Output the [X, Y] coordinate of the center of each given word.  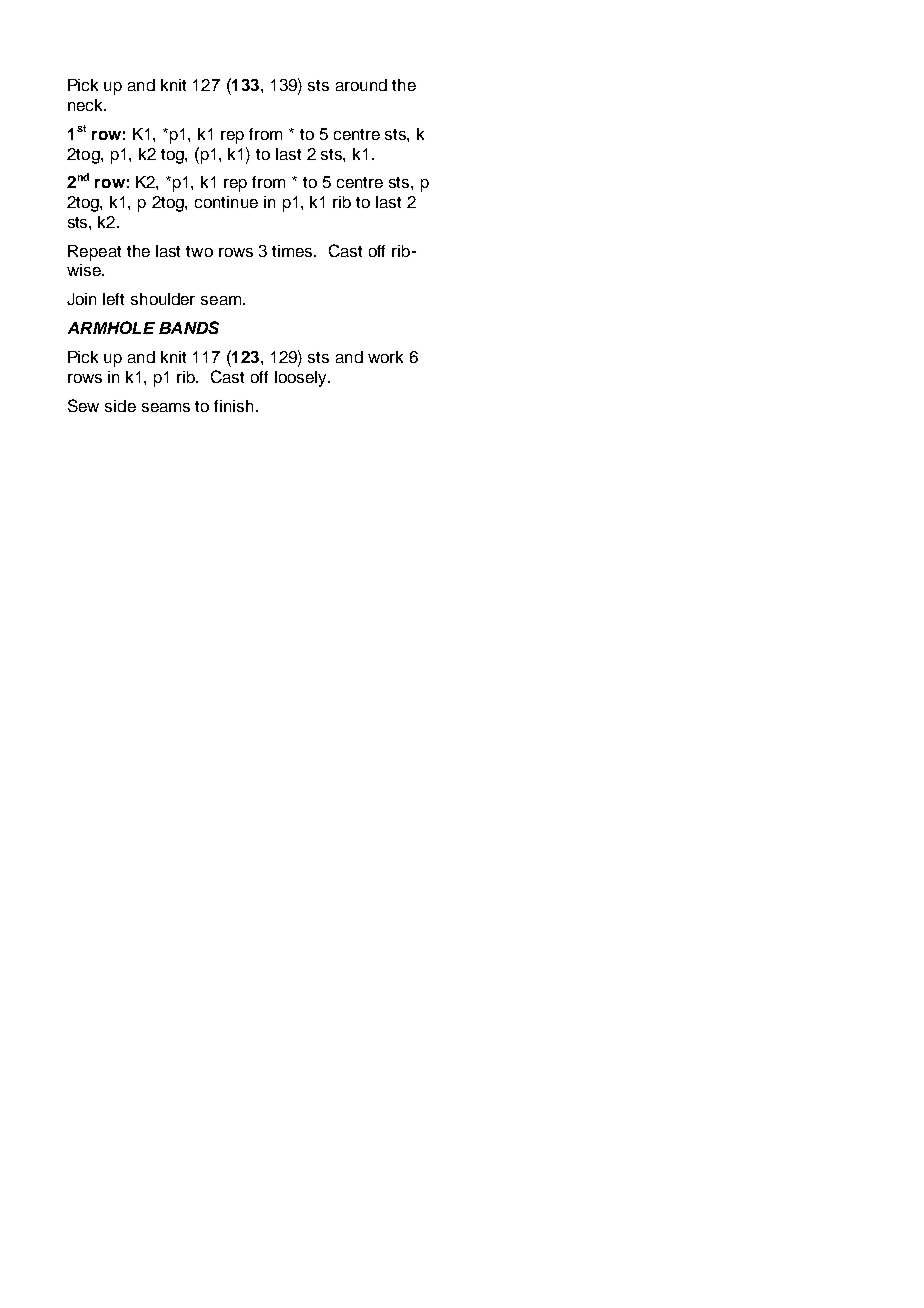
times [294, 251]
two [199, 251]
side [120, 406]
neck [87, 105]
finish [233, 406]
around [361, 85]
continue [226, 202]
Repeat [94, 253]
